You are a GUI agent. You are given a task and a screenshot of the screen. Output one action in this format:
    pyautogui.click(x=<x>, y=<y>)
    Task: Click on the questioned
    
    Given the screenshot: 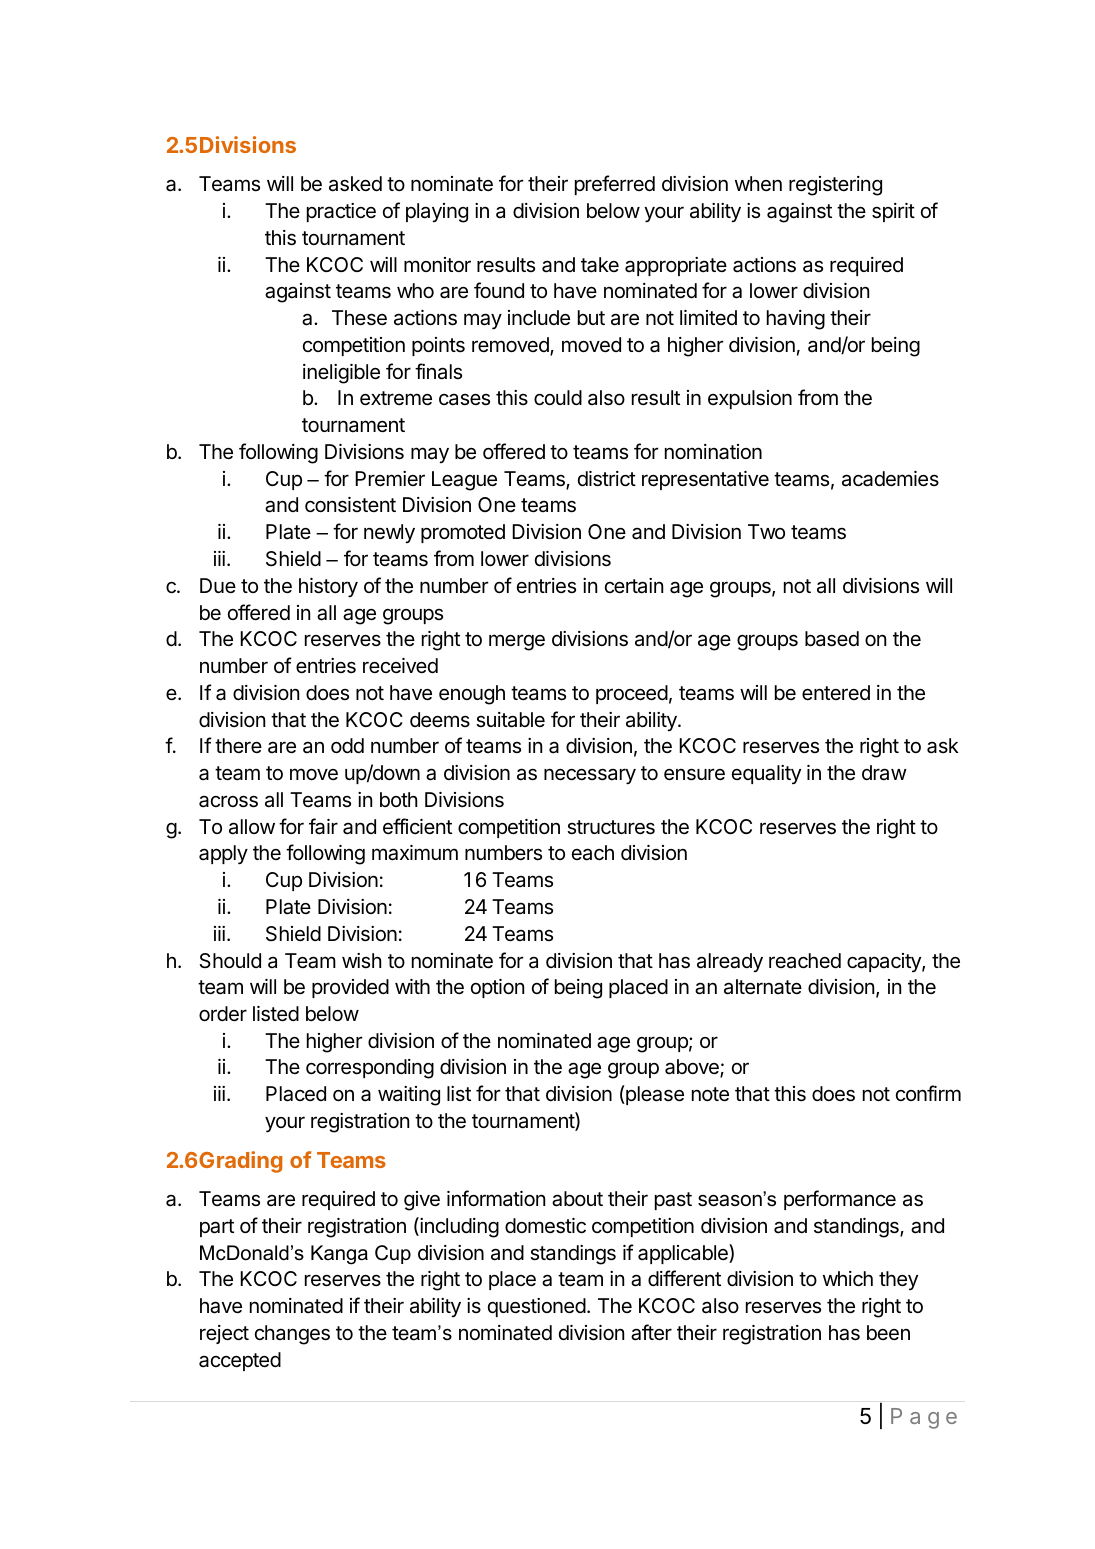 What is the action you would take?
    pyautogui.click(x=537, y=1307)
